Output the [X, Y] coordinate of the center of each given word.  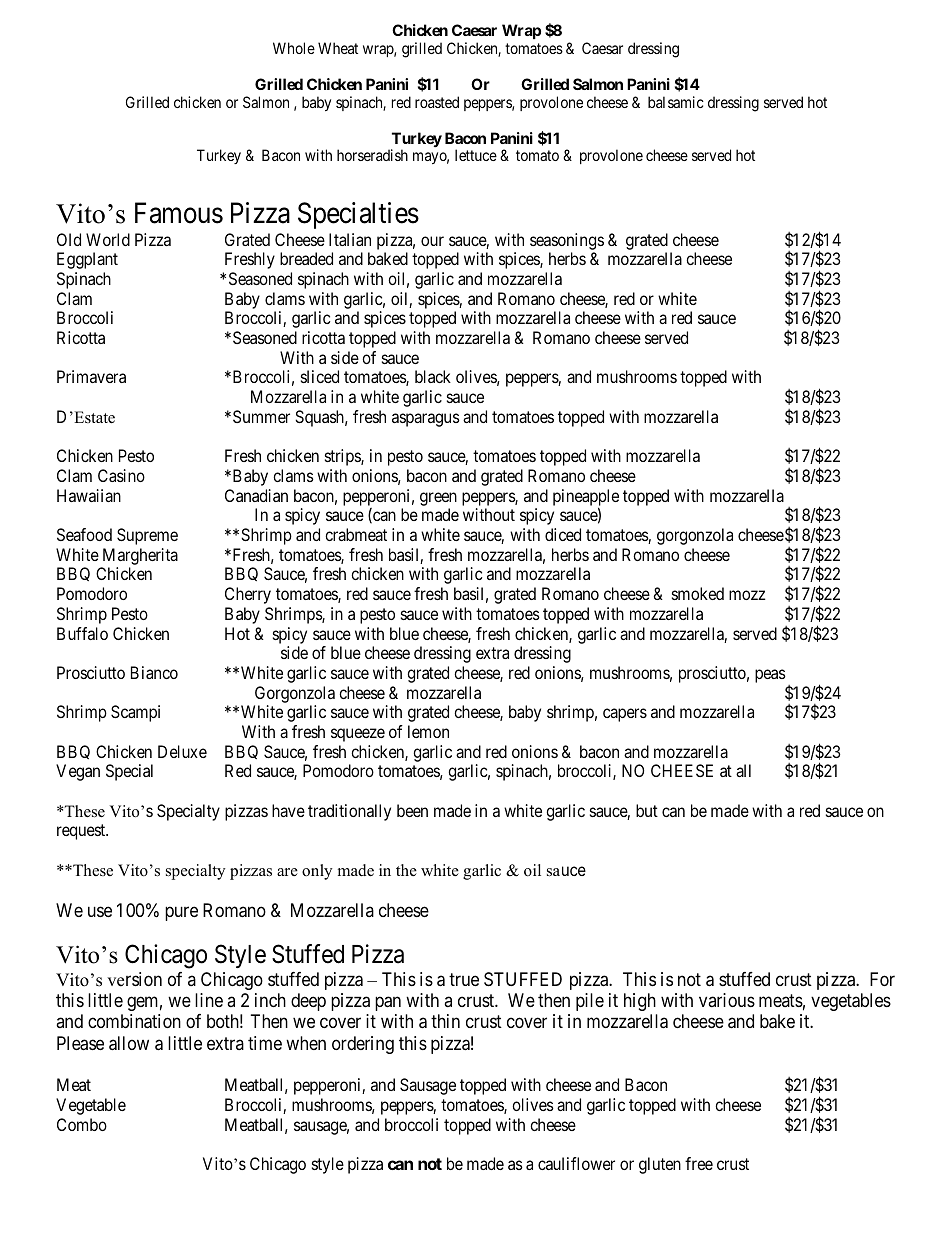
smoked [698, 593]
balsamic [676, 102]
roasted [437, 102]
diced [563, 534]
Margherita [140, 556]
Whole [294, 48]
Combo [82, 1124]
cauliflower [576, 1163]
